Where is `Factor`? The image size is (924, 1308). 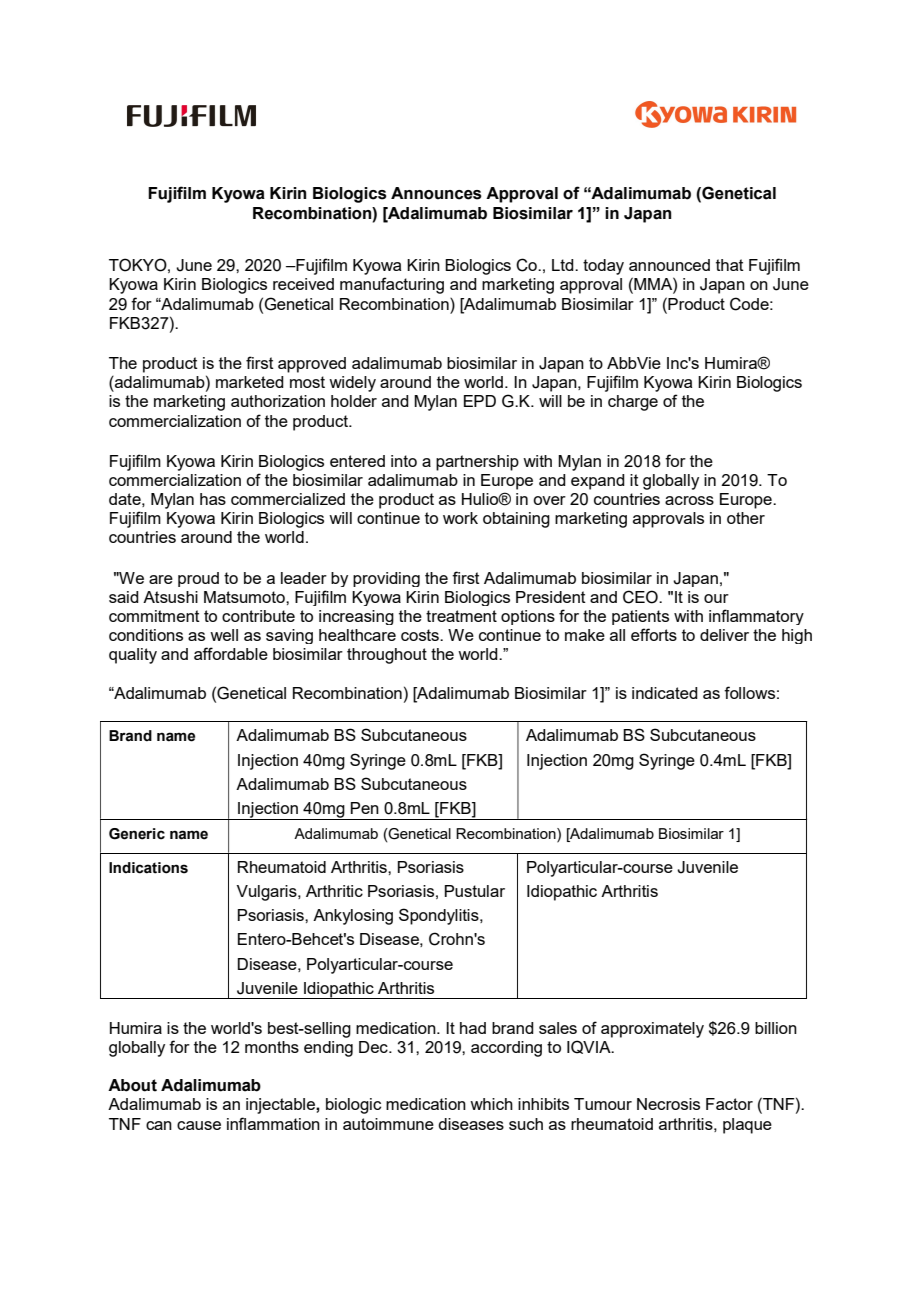
Factor is located at coordinates (729, 1104).
